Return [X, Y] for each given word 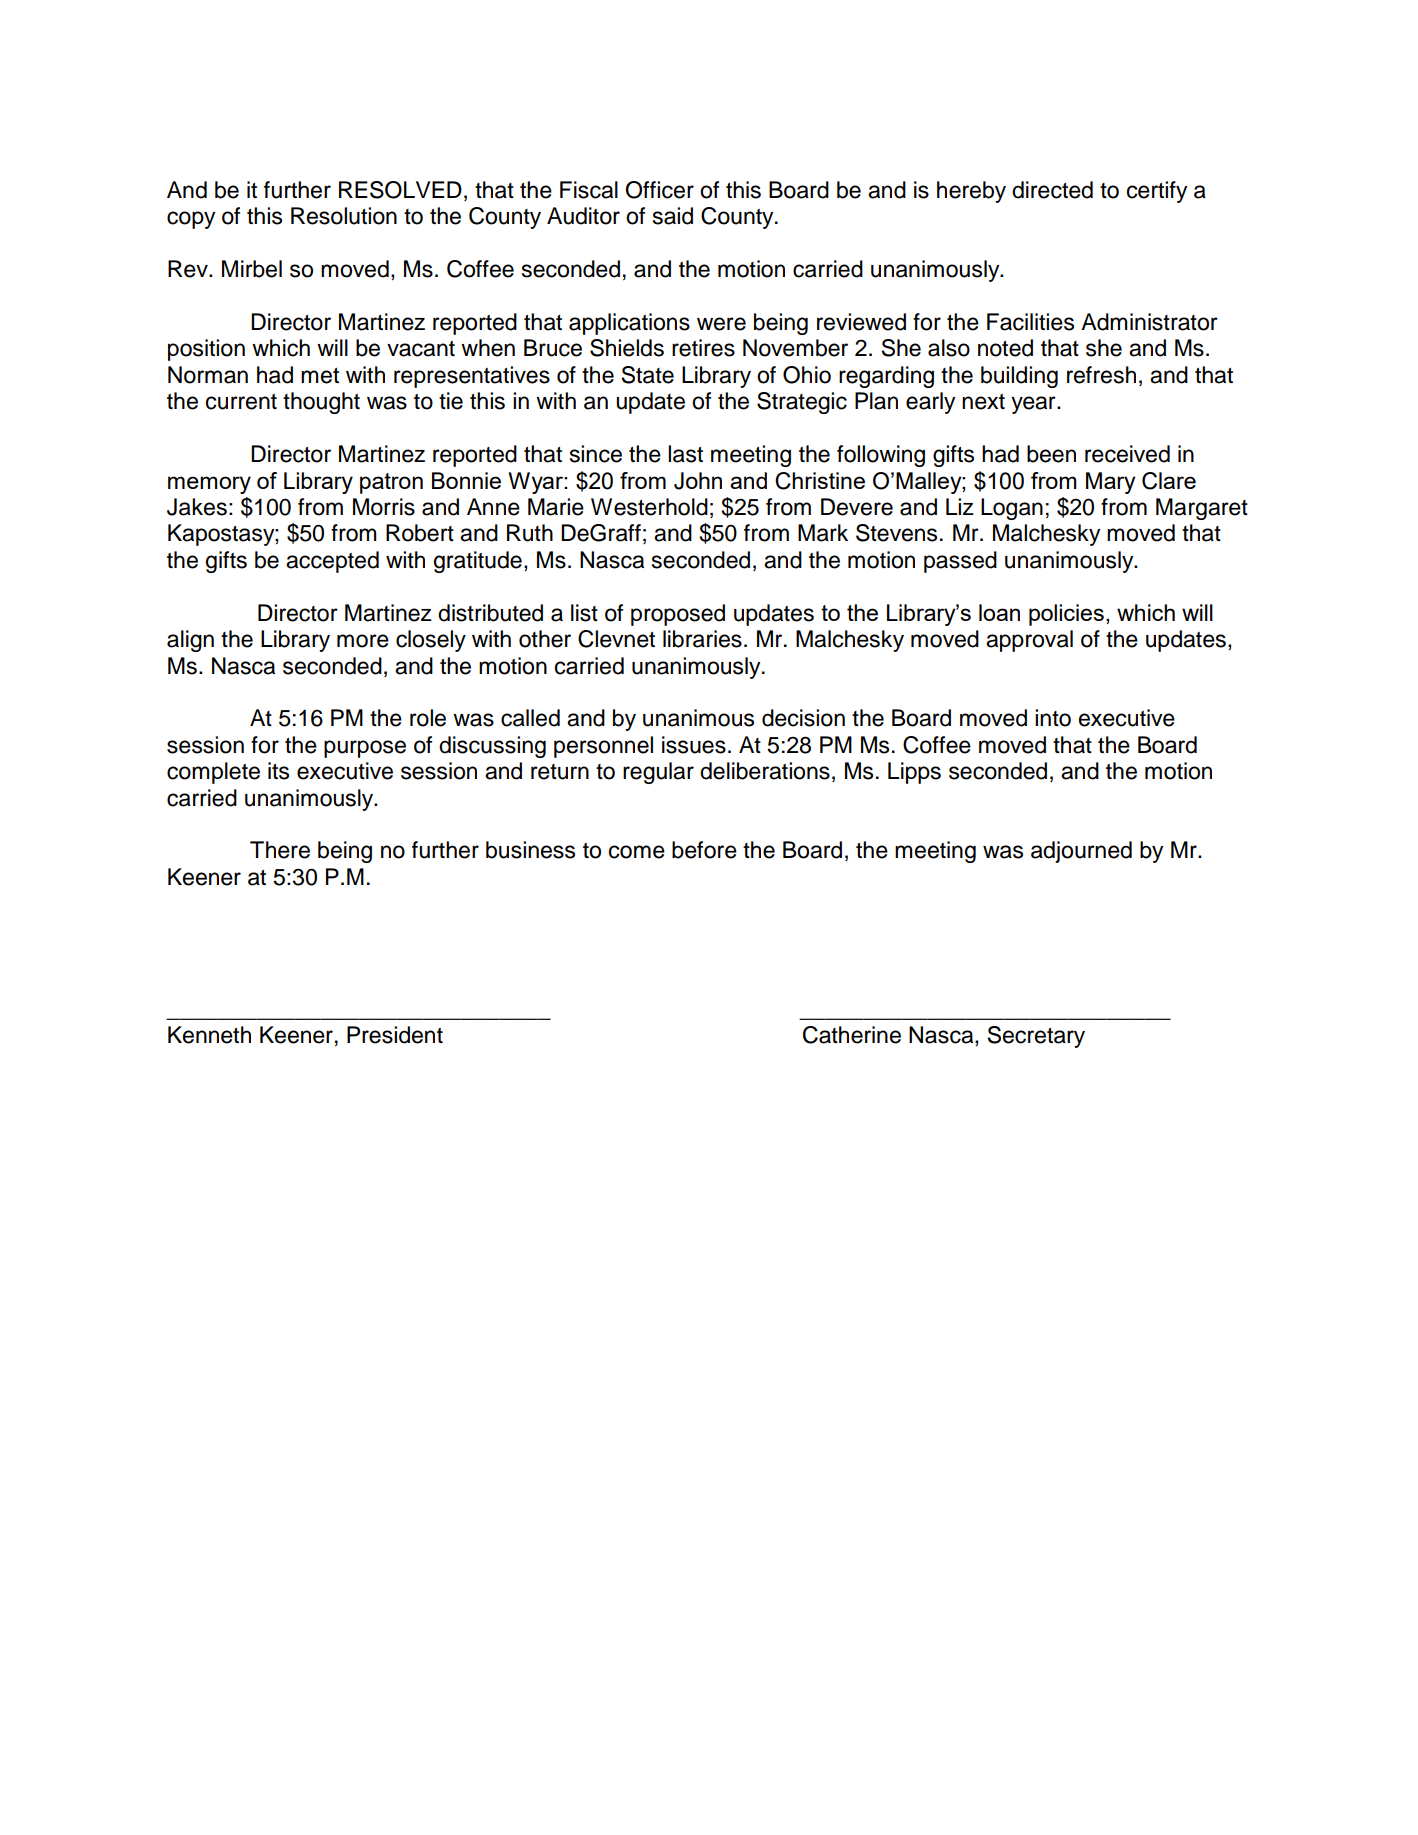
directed [1052, 190]
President [395, 1035]
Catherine [852, 1035]
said [673, 216]
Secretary [1036, 1037]
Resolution [344, 216]
